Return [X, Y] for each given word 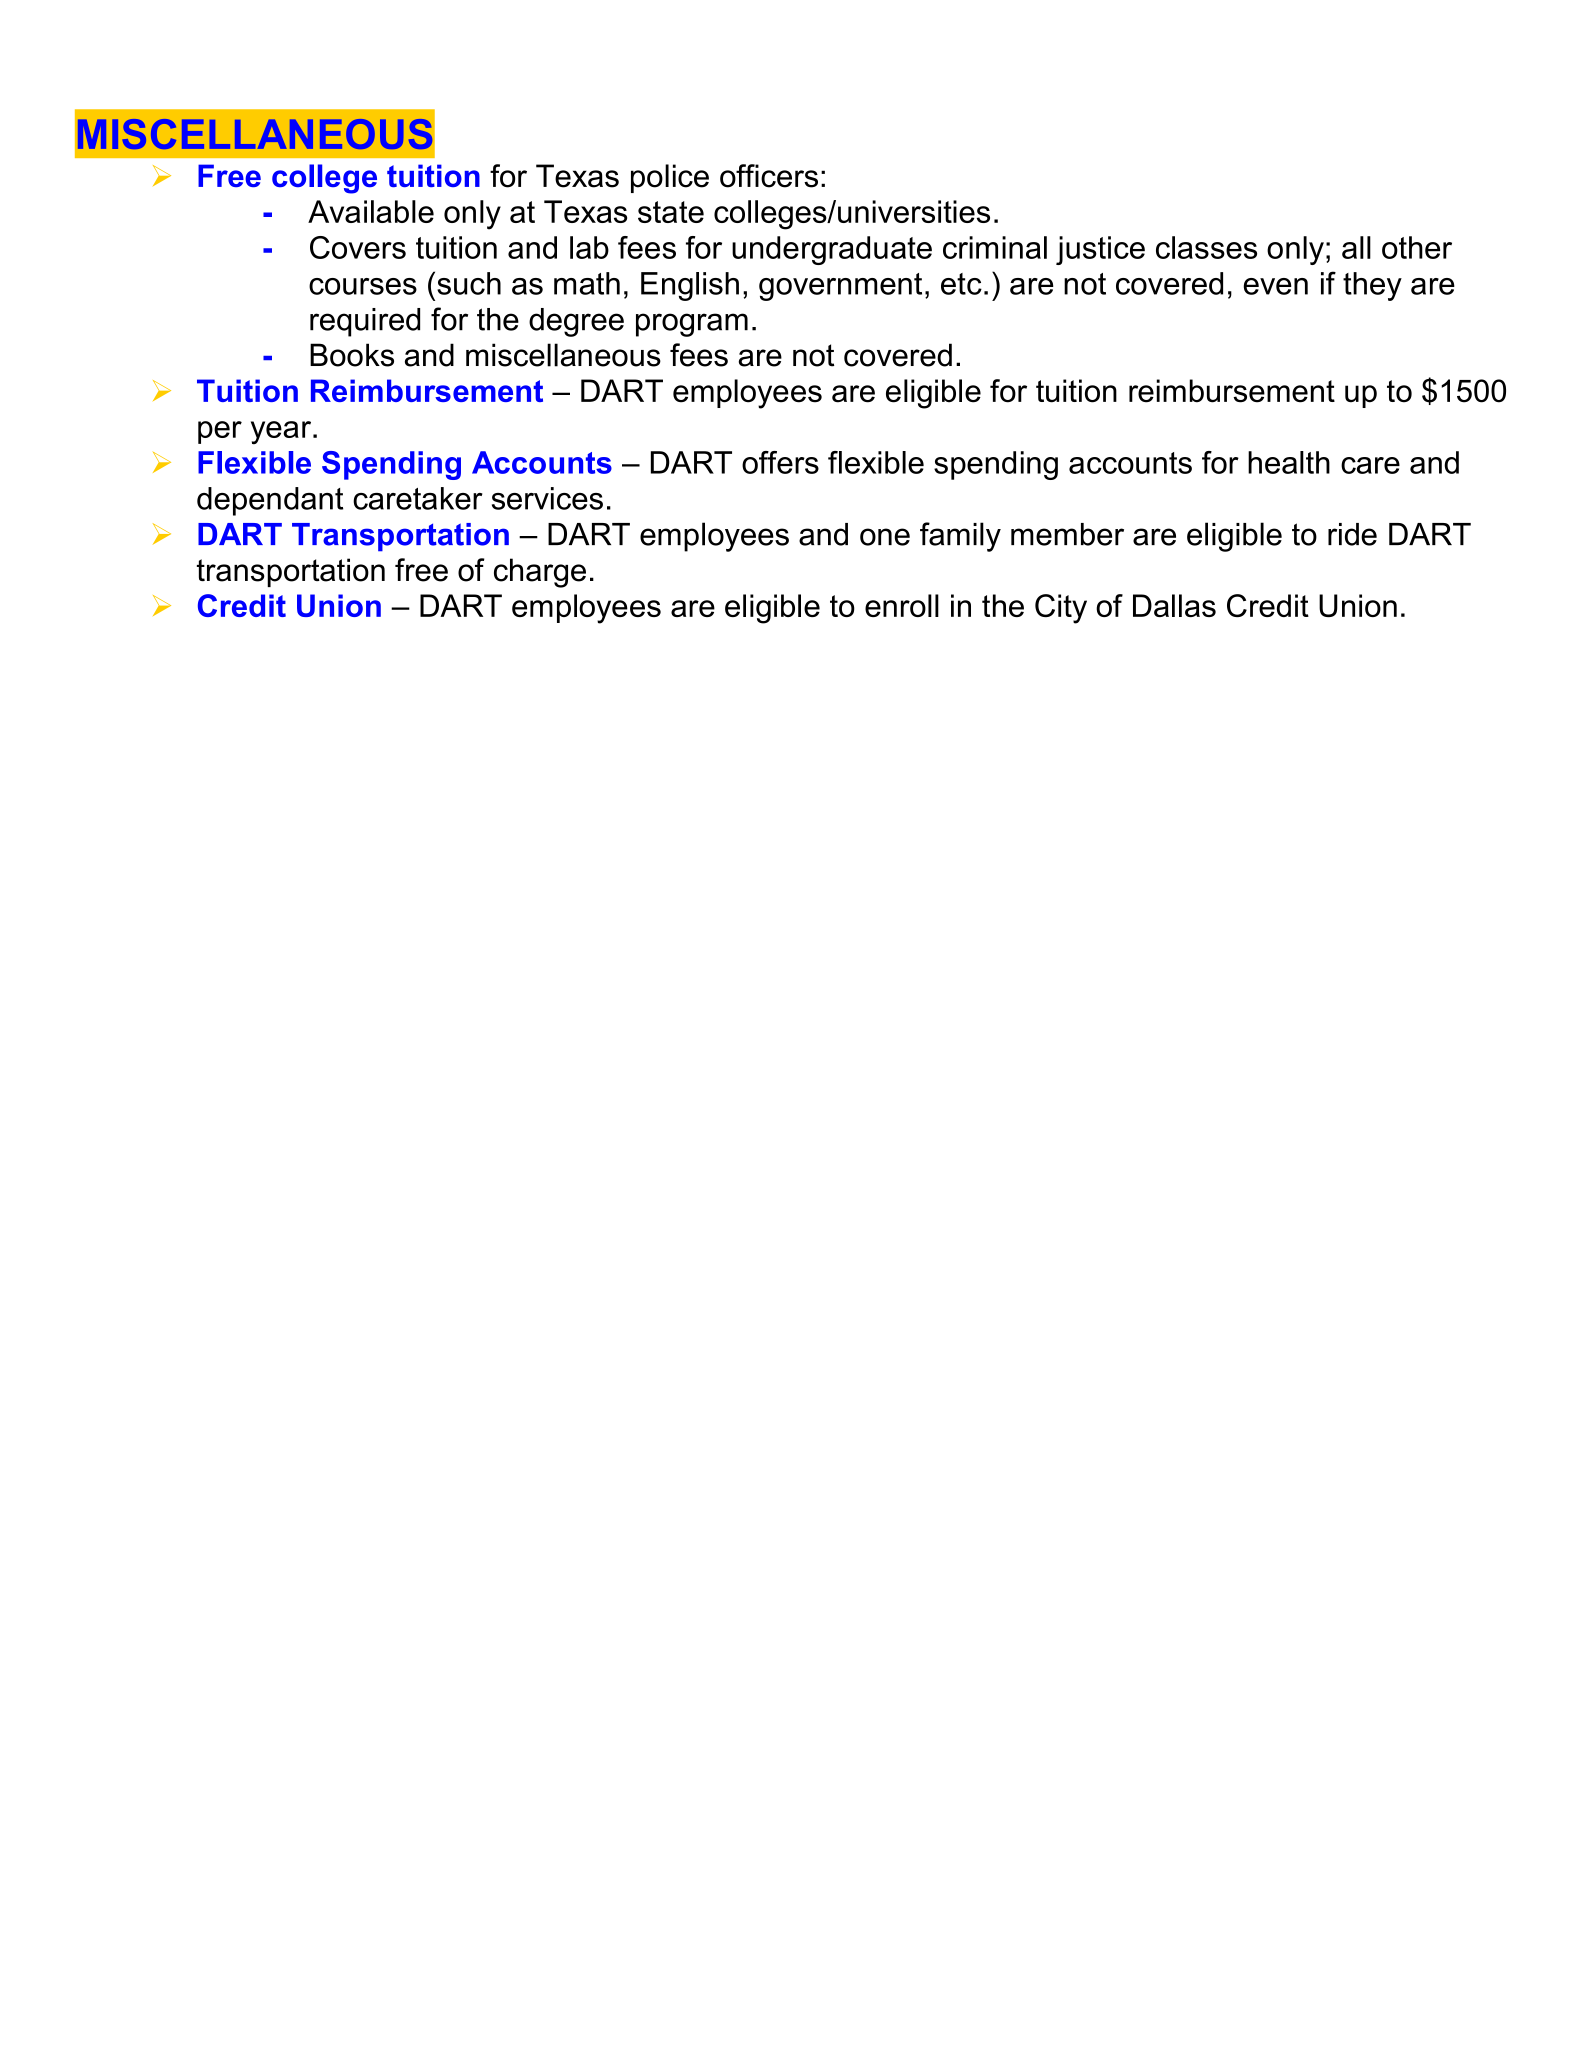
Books [352, 355]
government [840, 287]
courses [363, 286]
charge [540, 573]
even [1275, 286]
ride [1352, 534]
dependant [270, 501]
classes [1206, 247]
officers [769, 176]
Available [371, 211]
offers [780, 462]
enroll [902, 605]
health [1289, 462]
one [885, 537]
